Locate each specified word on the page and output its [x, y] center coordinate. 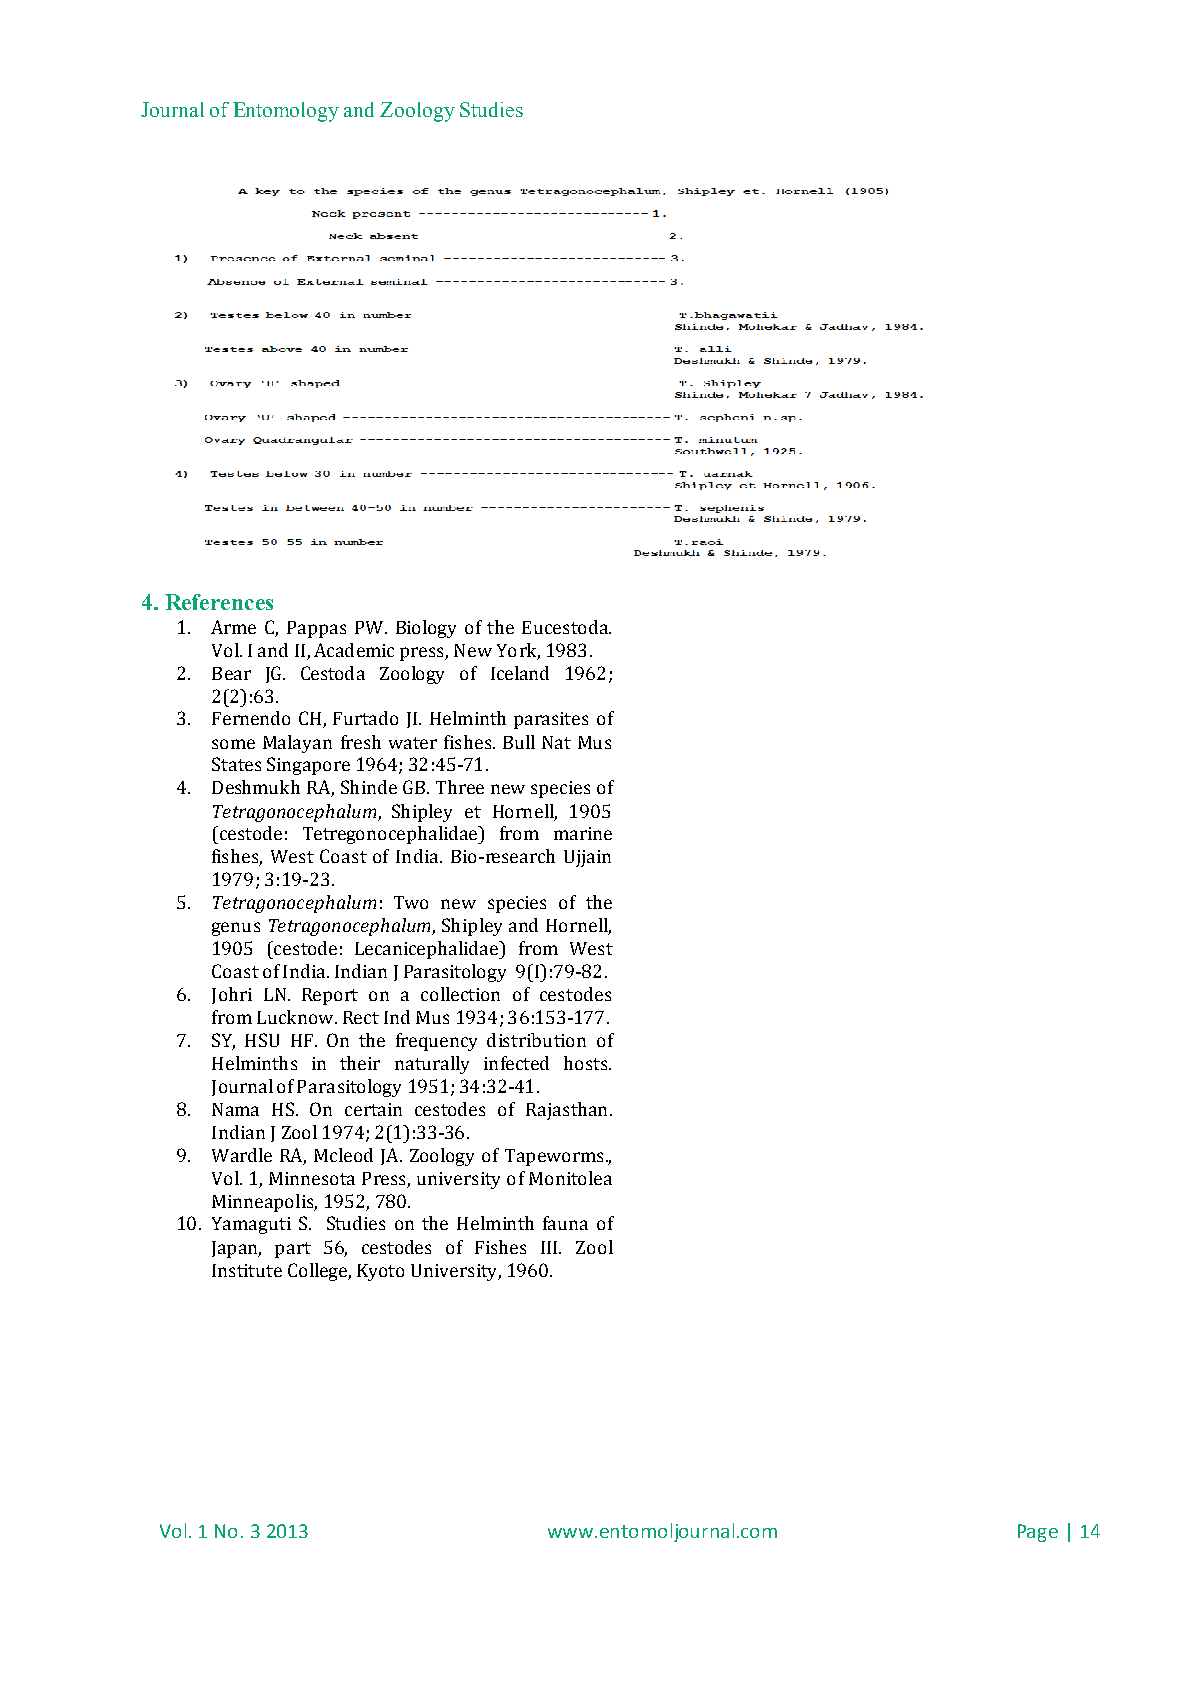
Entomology [286, 112]
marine [583, 833]
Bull [519, 742]
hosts [587, 1063]
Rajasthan [566, 1111]
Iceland [520, 673]
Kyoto [380, 1272]
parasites [551, 720]
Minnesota [312, 1178]
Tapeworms [554, 1157]
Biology [426, 629]
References [219, 602]
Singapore [308, 766]
